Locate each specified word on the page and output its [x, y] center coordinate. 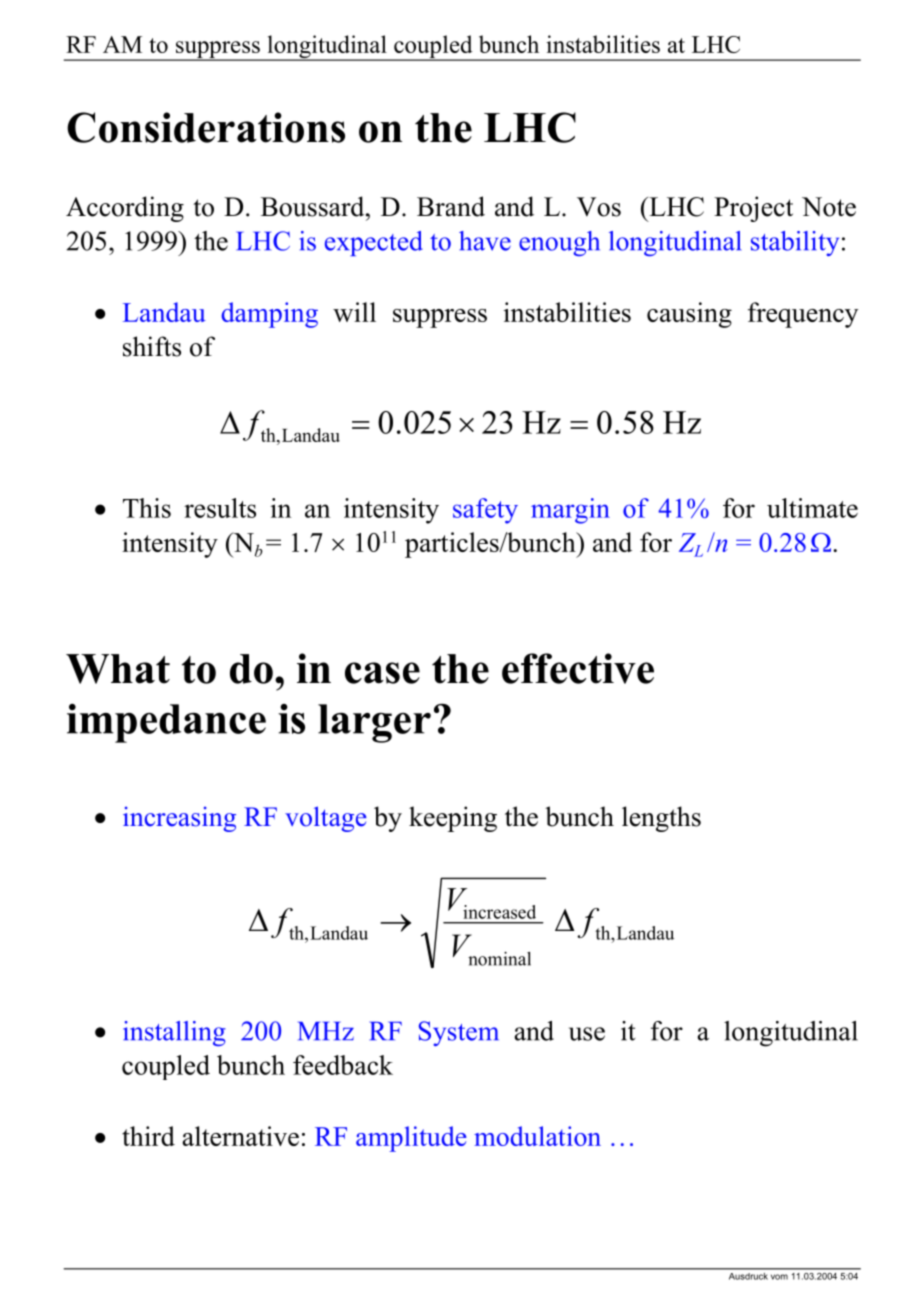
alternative [240, 1136]
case [382, 673]
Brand [451, 206]
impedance [166, 723]
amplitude [411, 1139]
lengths [661, 819]
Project [753, 209]
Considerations [206, 127]
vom [779, 1277]
